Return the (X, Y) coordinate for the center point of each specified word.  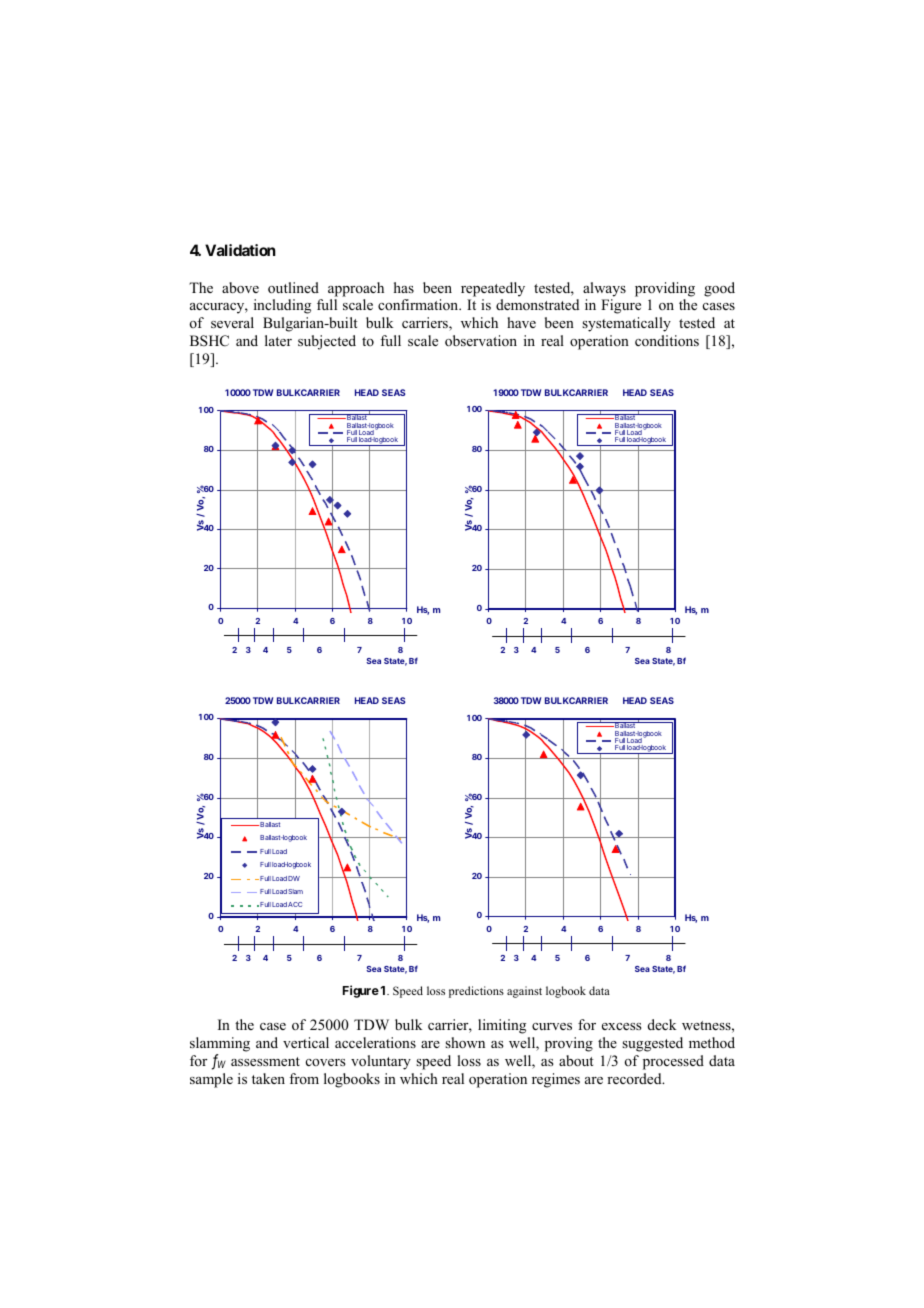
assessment (265, 1061)
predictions (476, 992)
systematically (626, 324)
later (278, 340)
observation (481, 340)
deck (662, 1024)
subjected (327, 342)
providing (665, 289)
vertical (306, 1042)
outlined (293, 287)
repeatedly (493, 289)
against (524, 992)
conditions (667, 340)
